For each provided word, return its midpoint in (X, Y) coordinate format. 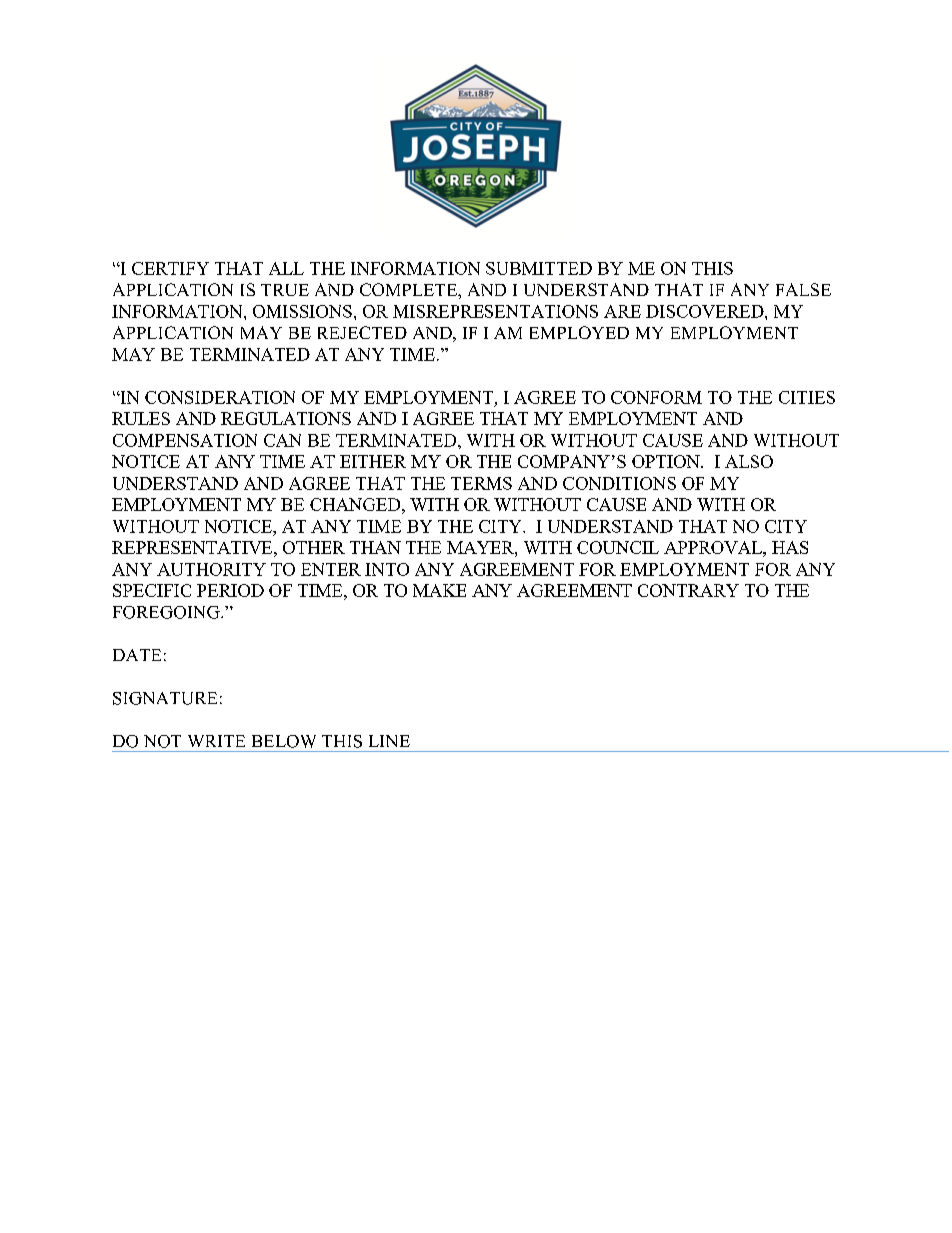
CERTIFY (170, 268)
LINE (389, 741)
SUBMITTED (539, 268)
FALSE (803, 289)
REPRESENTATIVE (193, 547)
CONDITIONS (619, 483)
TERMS (481, 483)
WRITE (216, 741)
